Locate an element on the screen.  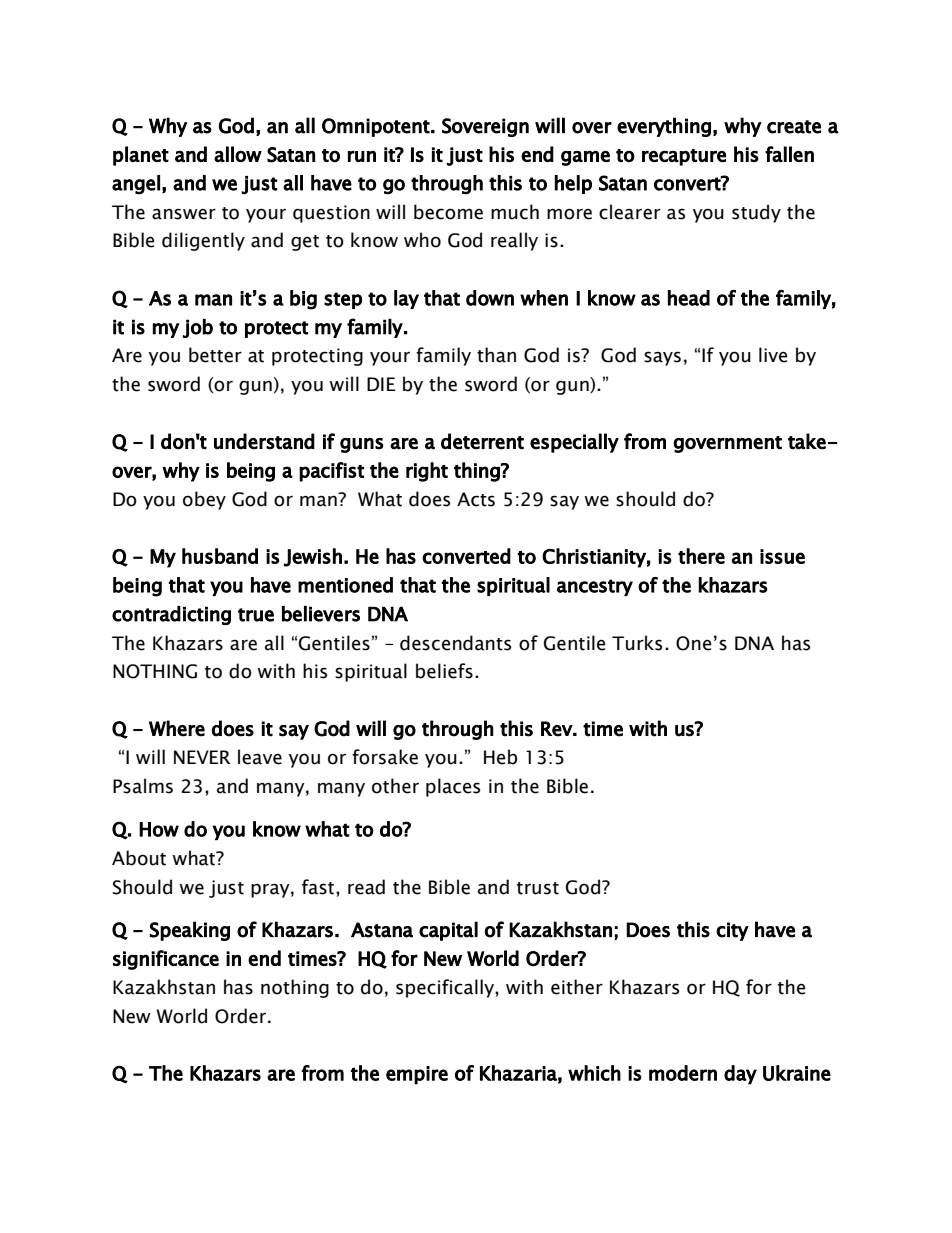
allow is located at coordinates (238, 154).
